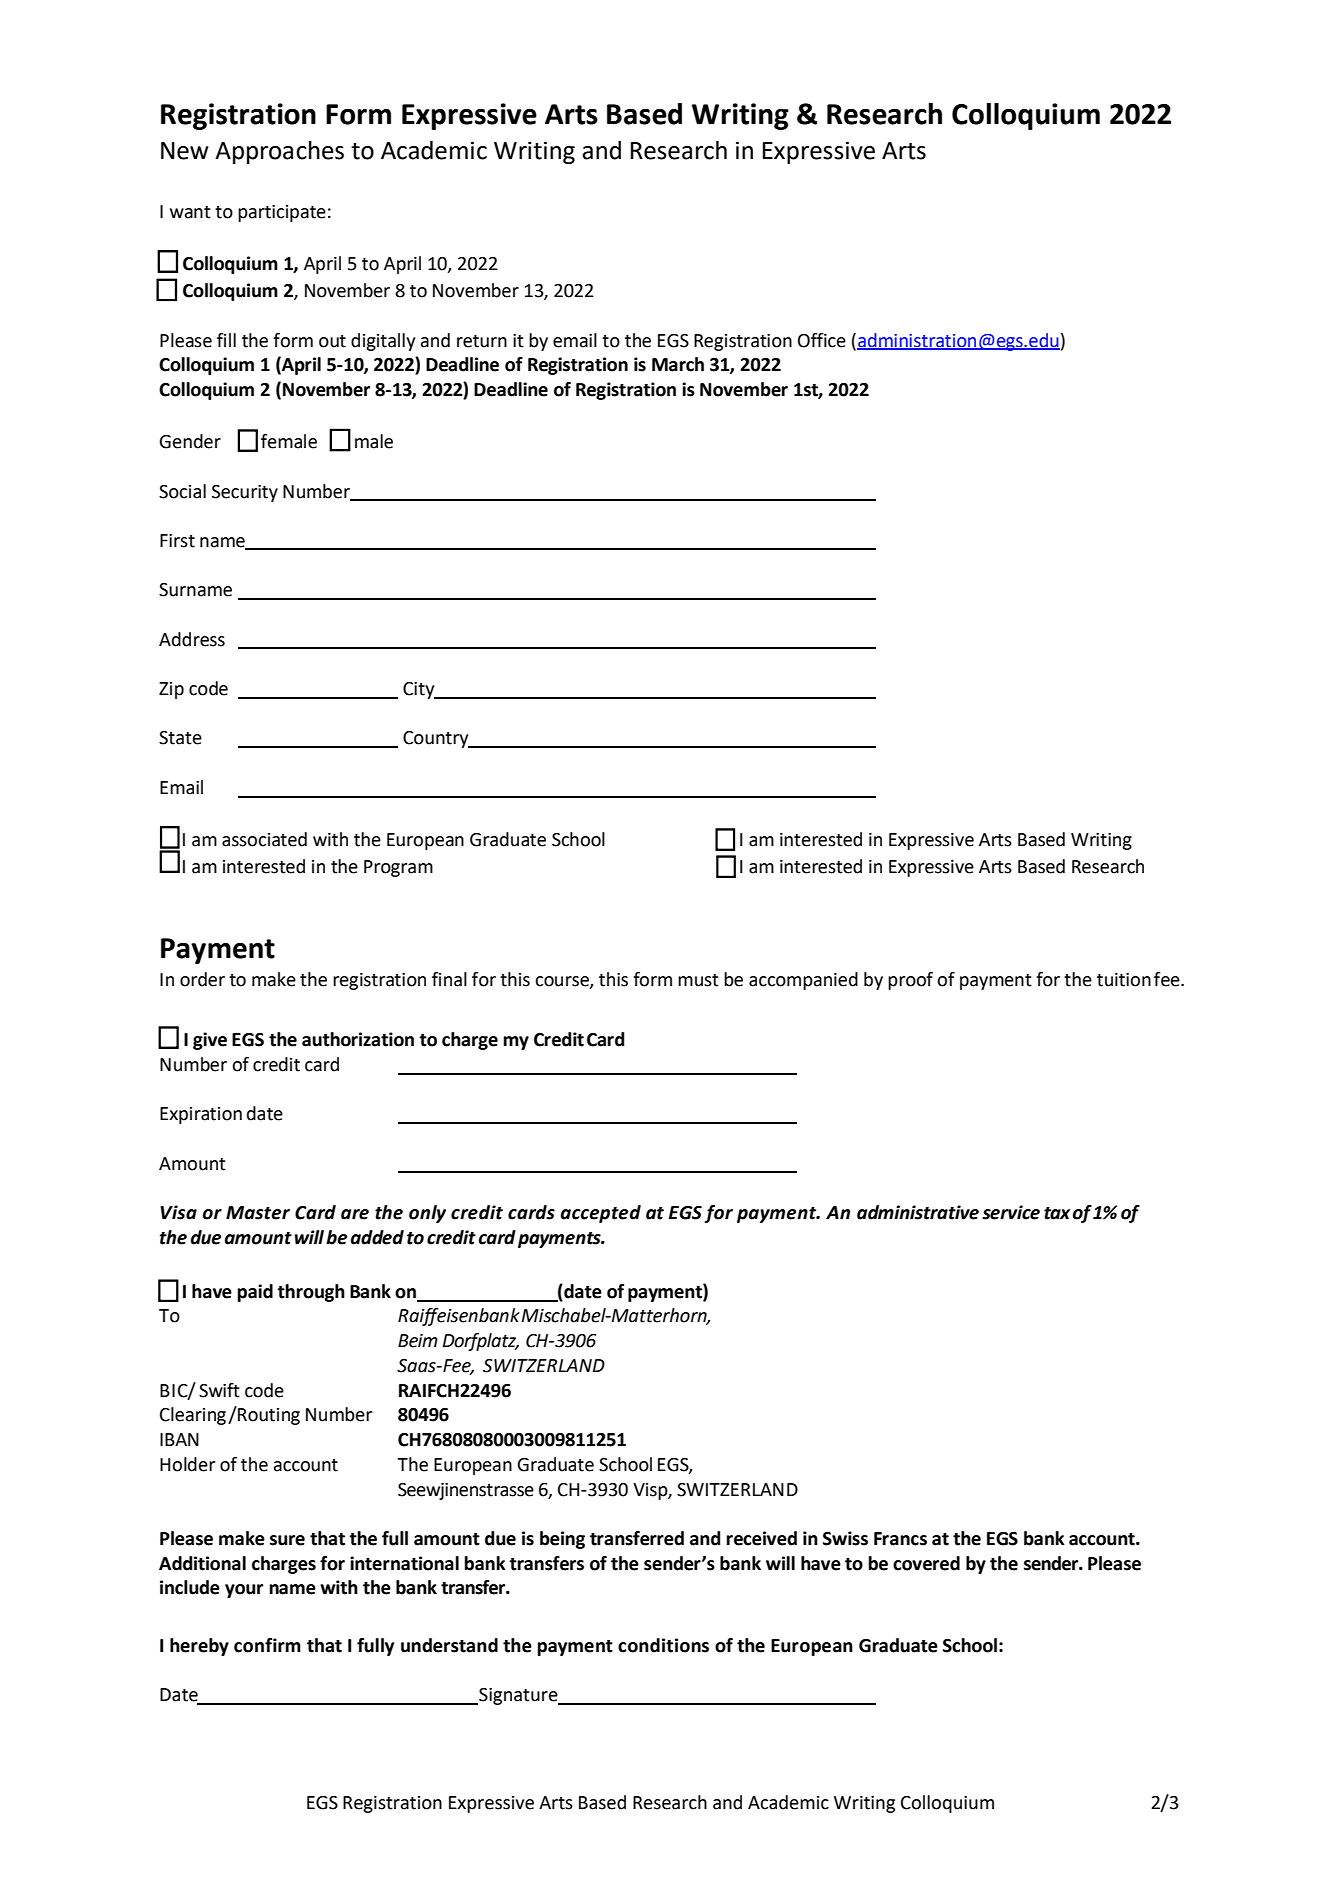  What do you see at coordinates (267, 1645) in the screenshot?
I see `confirm` at bounding box center [267, 1645].
